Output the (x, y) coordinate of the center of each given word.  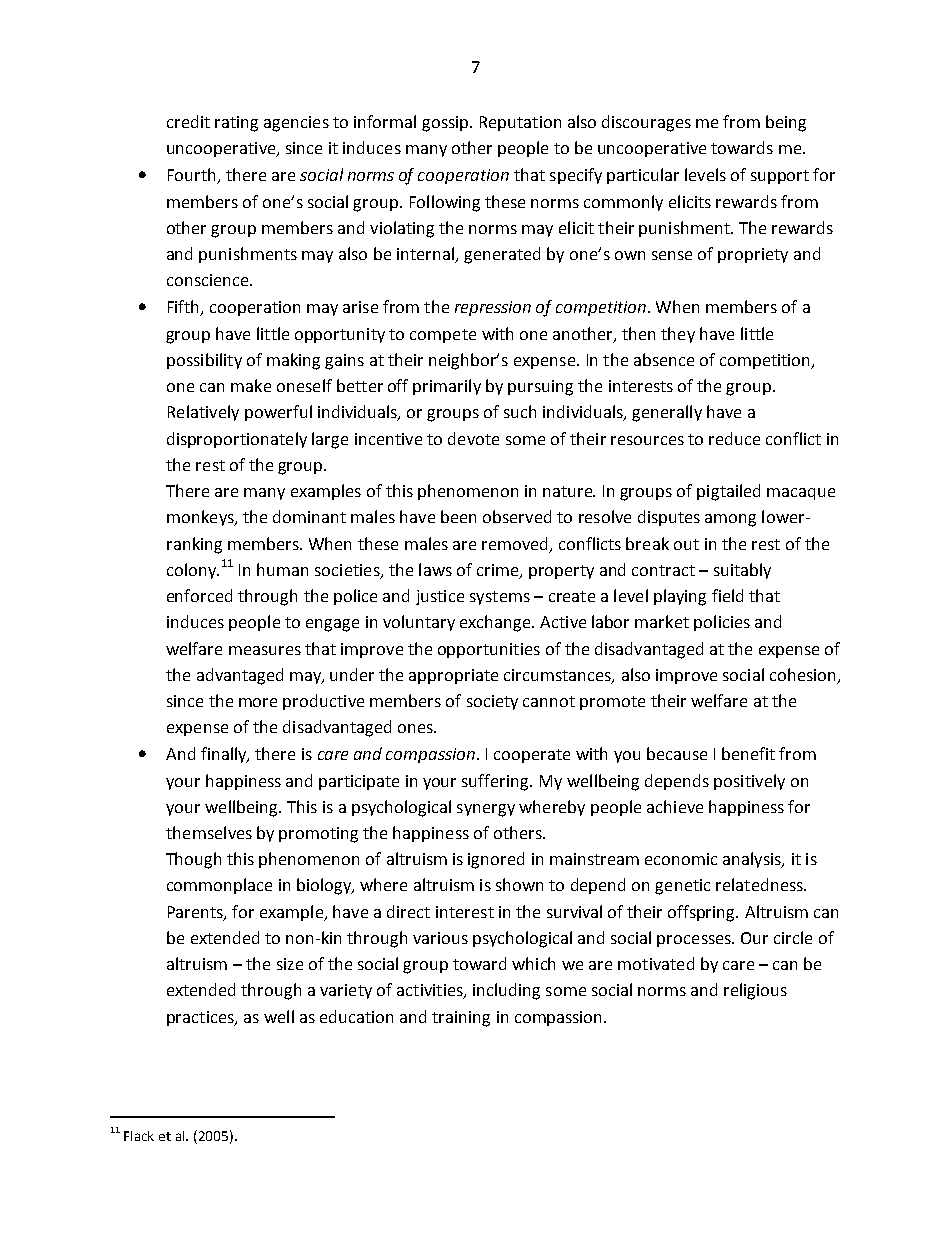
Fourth (193, 176)
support (780, 177)
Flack (139, 1136)
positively (749, 782)
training (461, 1019)
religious (755, 991)
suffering (496, 782)
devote (473, 438)
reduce (734, 438)
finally (225, 755)
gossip (446, 124)
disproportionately (237, 440)
